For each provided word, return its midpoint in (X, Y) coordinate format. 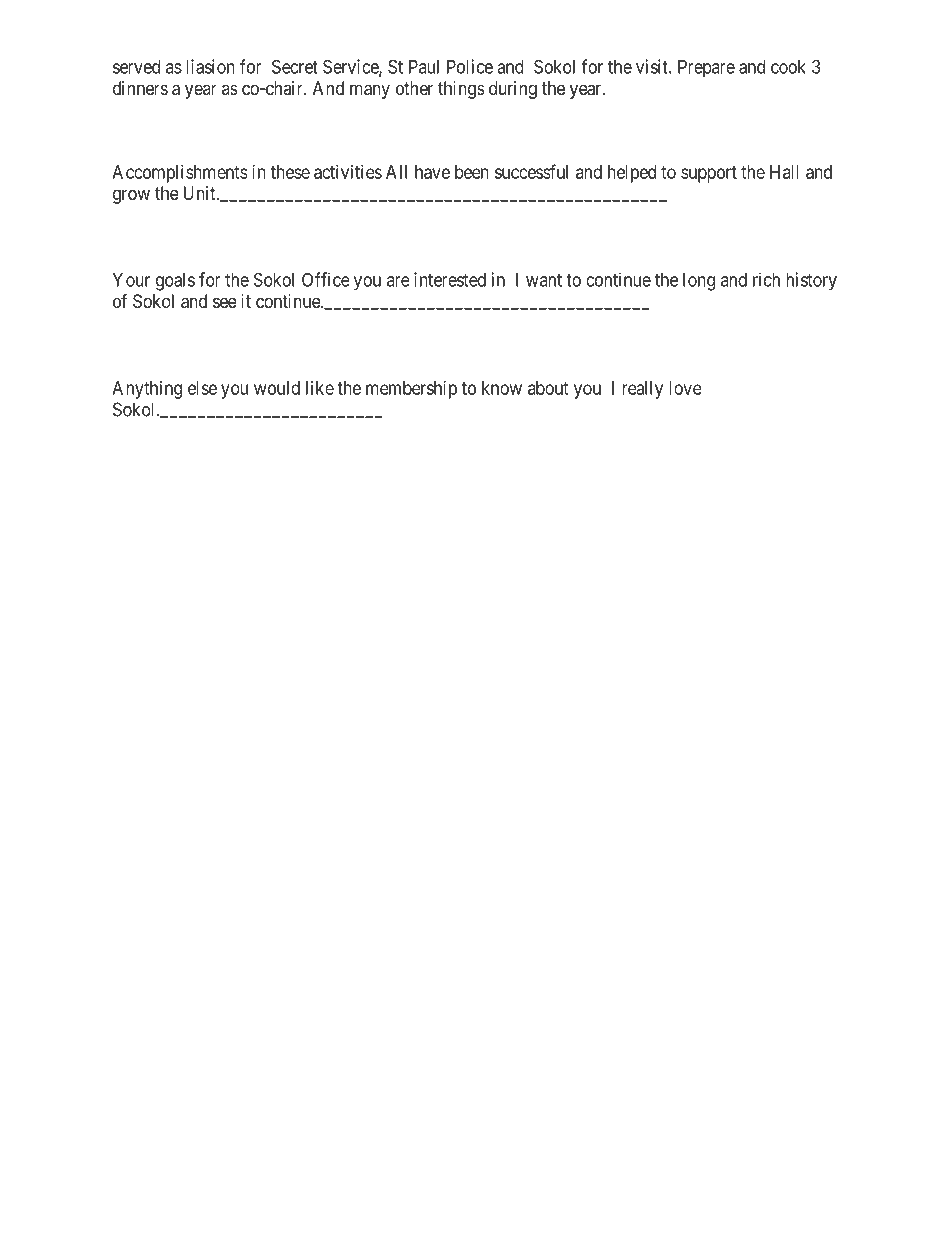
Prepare (706, 68)
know (502, 388)
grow (131, 196)
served (136, 67)
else (202, 388)
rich (766, 279)
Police (470, 66)
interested (450, 279)
